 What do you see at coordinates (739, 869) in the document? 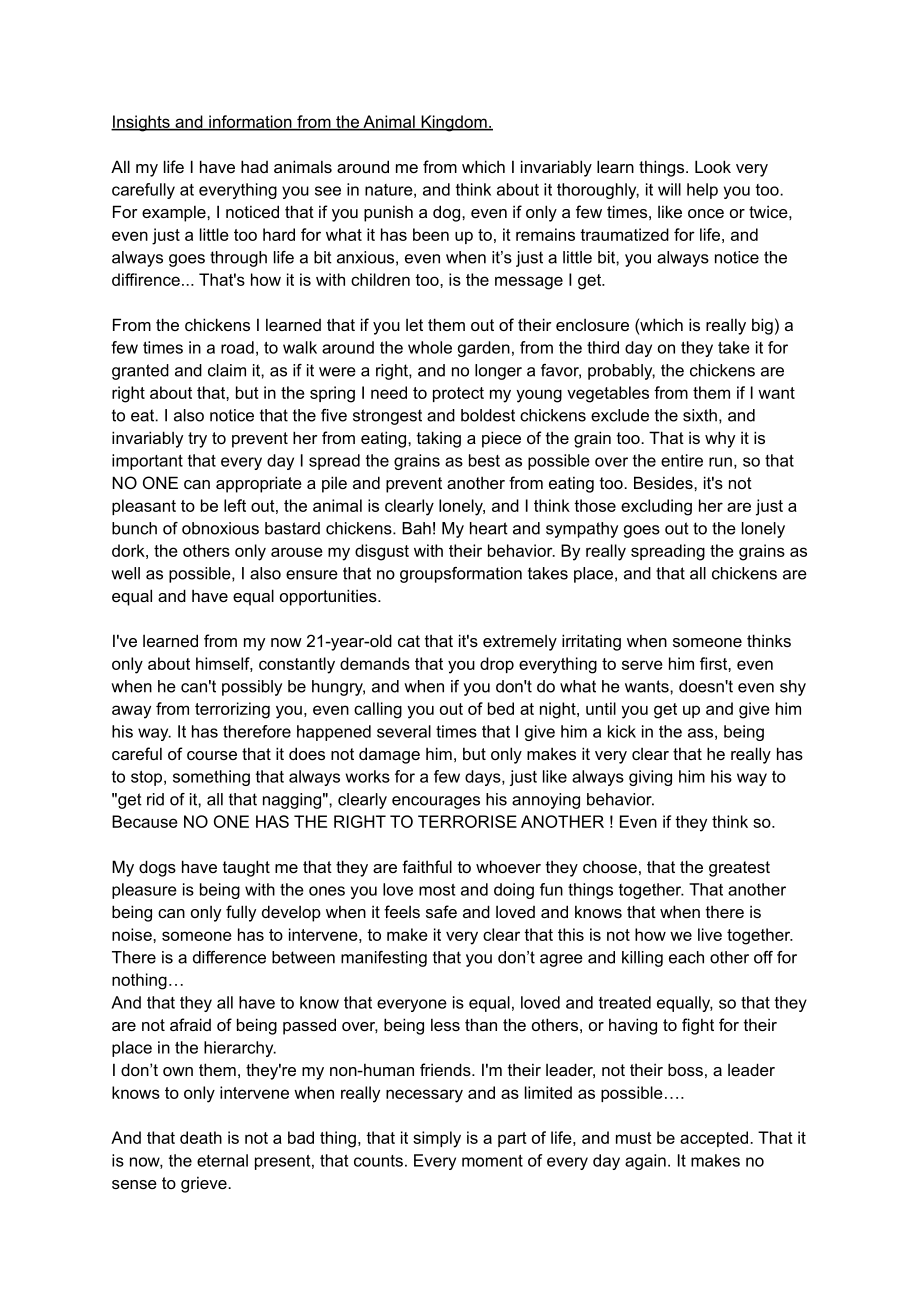
I see `greatest` at bounding box center [739, 869].
